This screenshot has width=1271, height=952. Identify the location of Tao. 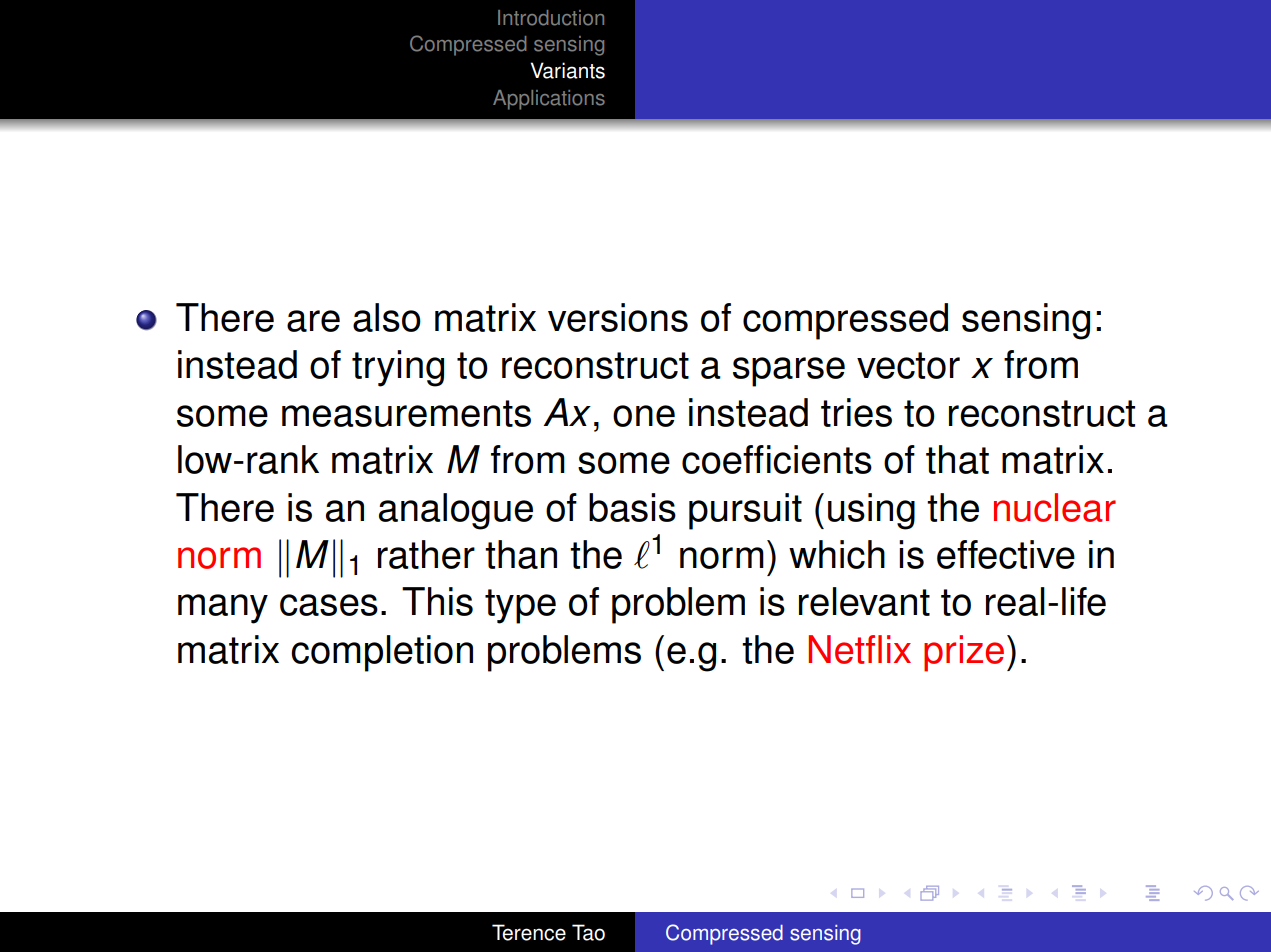
(588, 932).
